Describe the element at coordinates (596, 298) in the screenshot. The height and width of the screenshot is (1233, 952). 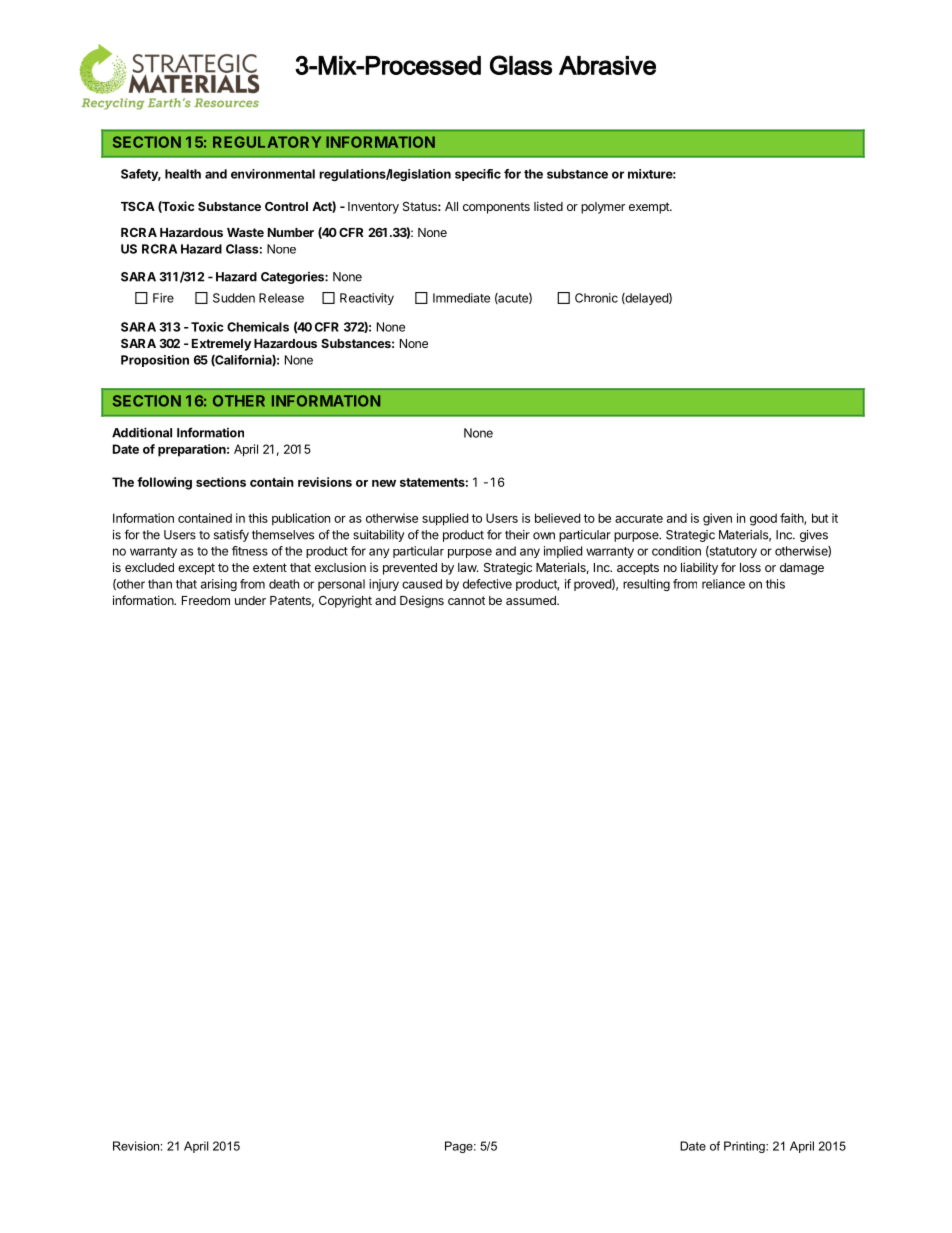
I see `Chronic` at that location.
